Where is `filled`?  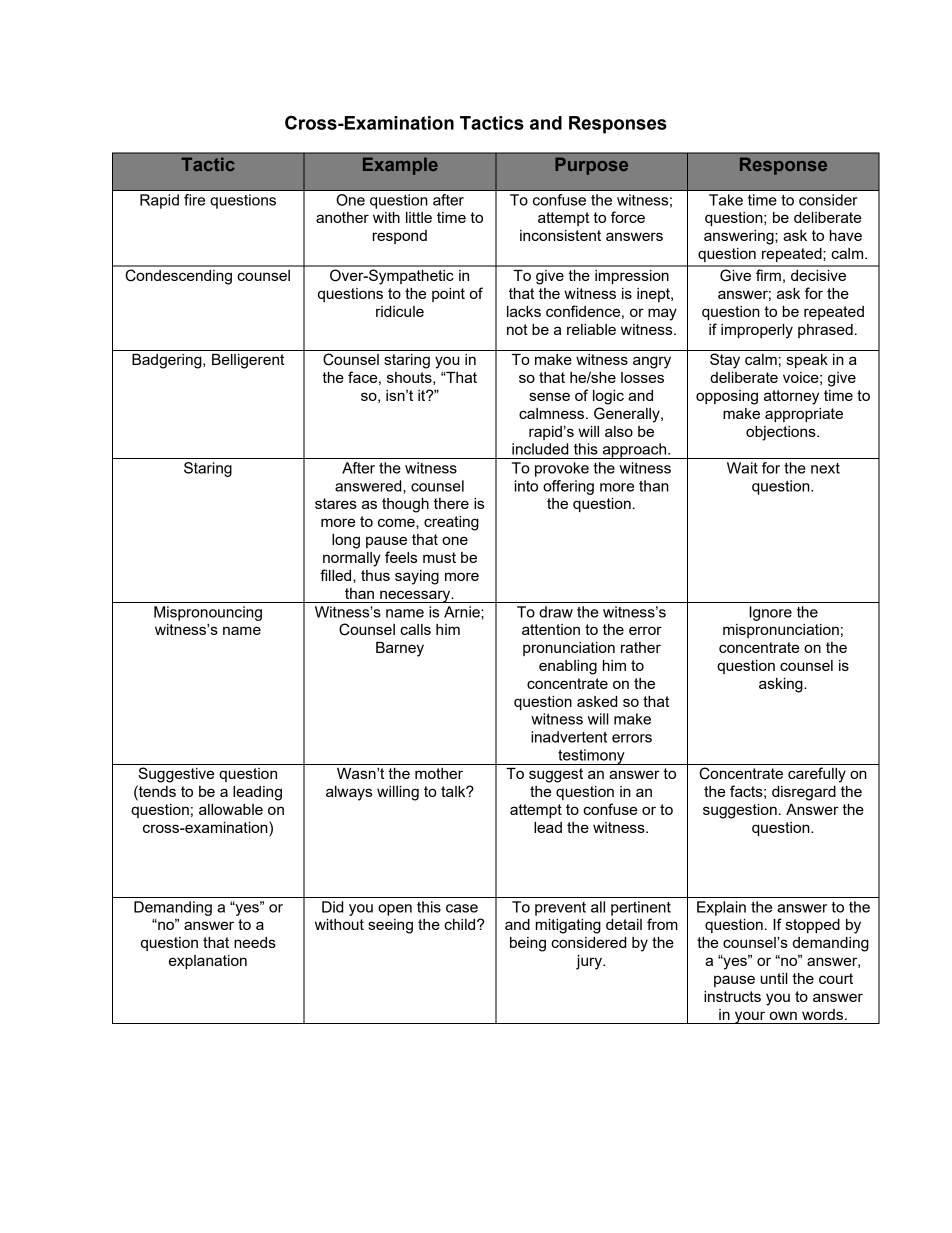 filled is located at coordinates (337, 575).
